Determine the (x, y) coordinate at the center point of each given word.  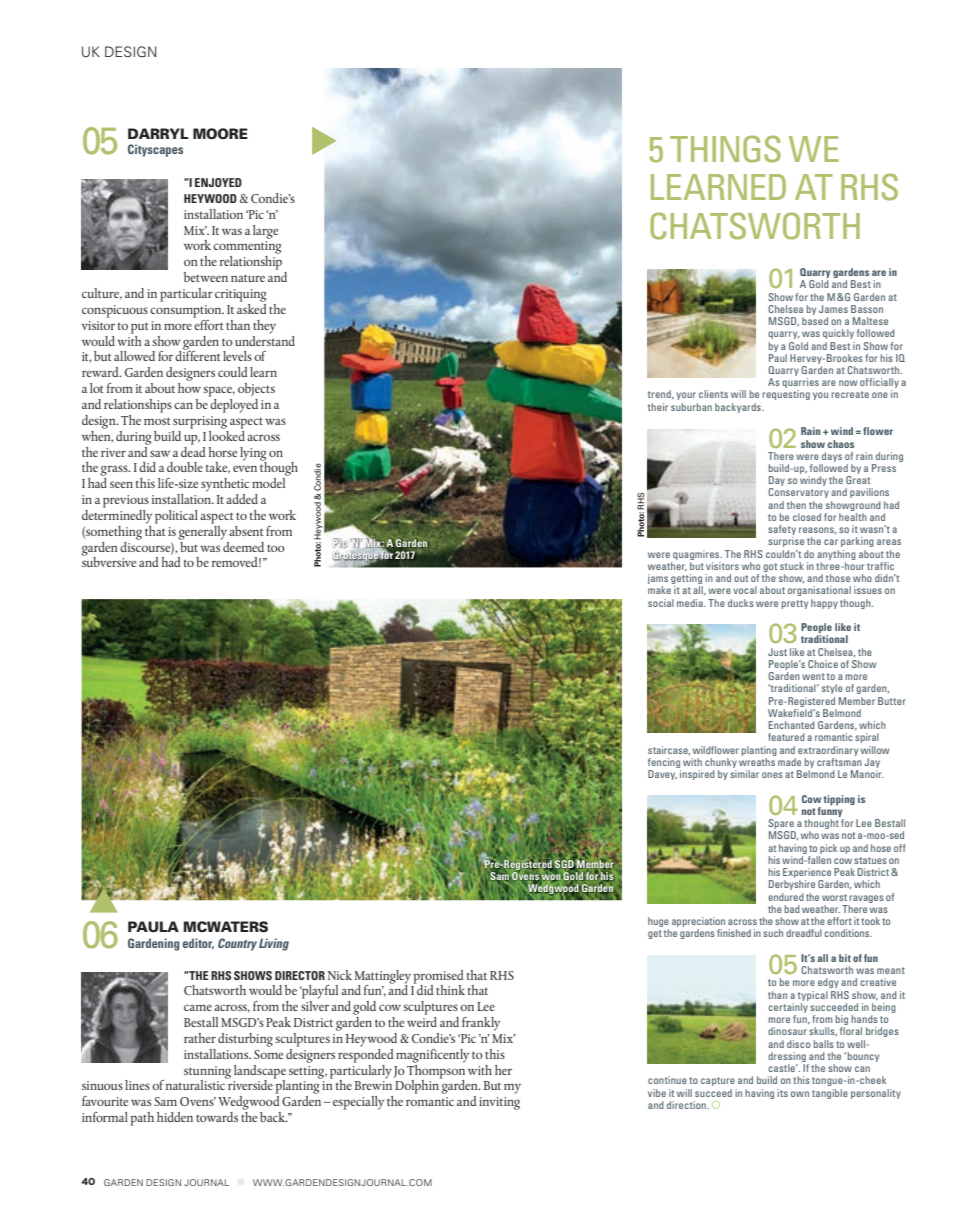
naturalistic (196, 1084)
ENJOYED (218, 182)
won (551, 877)
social (661, 603)
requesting (786, 395)
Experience (807, 874)
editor (198, 943)
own (800, 1094)
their (658, 407)
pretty (795, 604)
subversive (109, 561)
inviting (499, 1103)
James (833, 309)
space (219, 391)
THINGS (725, 149)
